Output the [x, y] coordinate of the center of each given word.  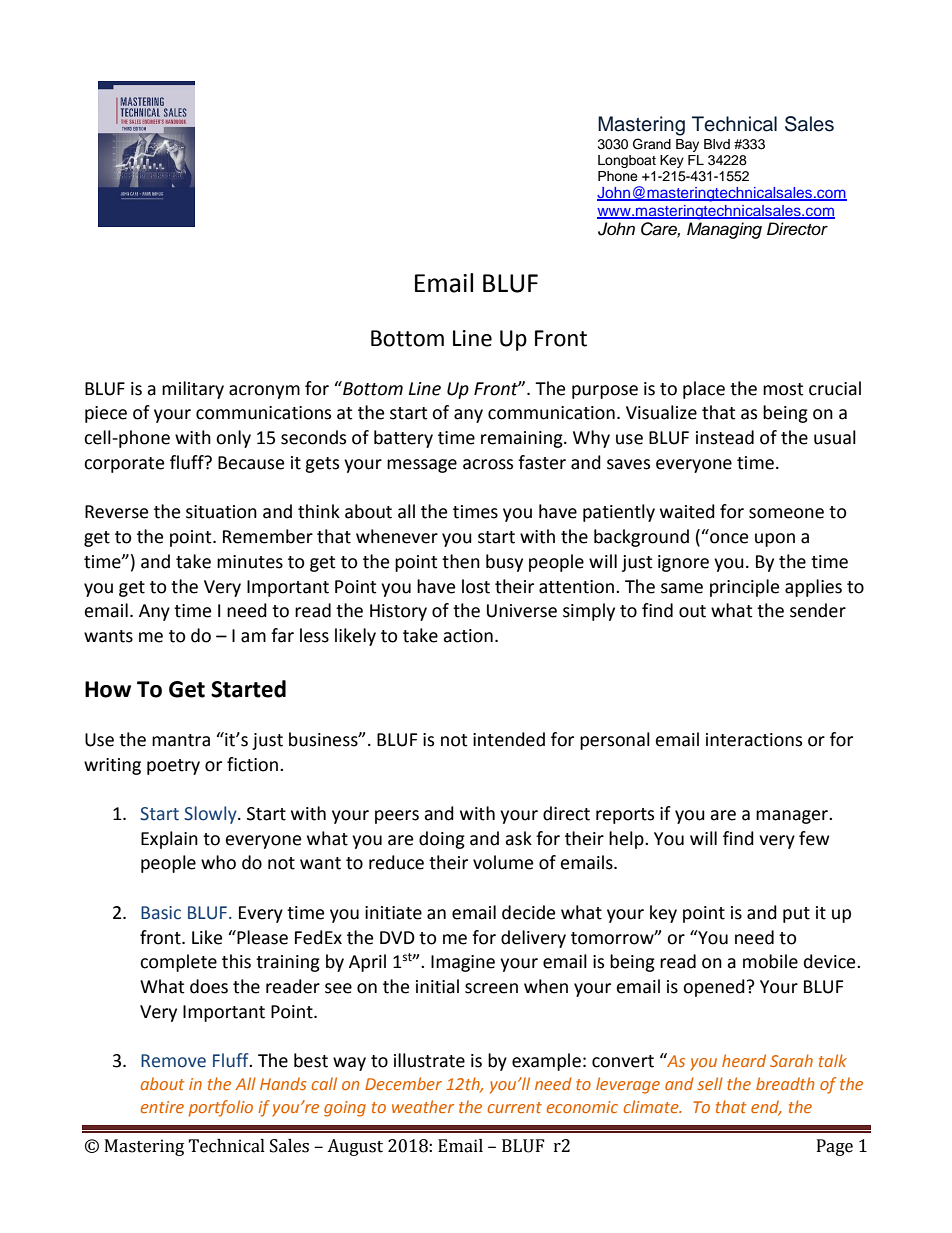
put [796, 915]
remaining [523, 439]
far [282, 635]
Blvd [717, 144]
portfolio [221, 1108]
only [233, 439]
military [193, 390]
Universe [522, 611]
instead [725, 437]
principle [744, 588]
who [218, 862]
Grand [652, 144]
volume [503, 862]
